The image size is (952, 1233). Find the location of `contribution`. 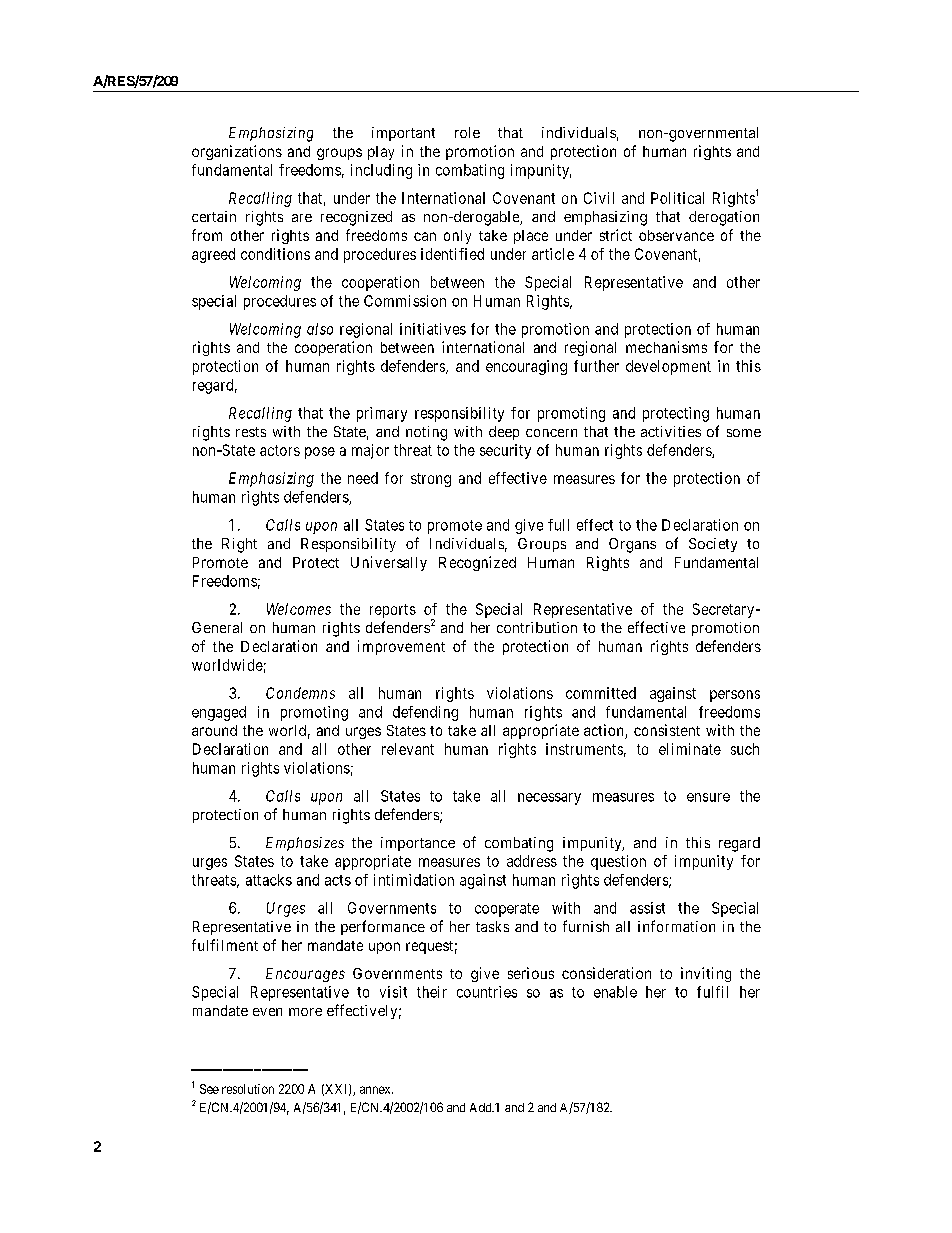

contribution is located at coordinates (537, 627).
